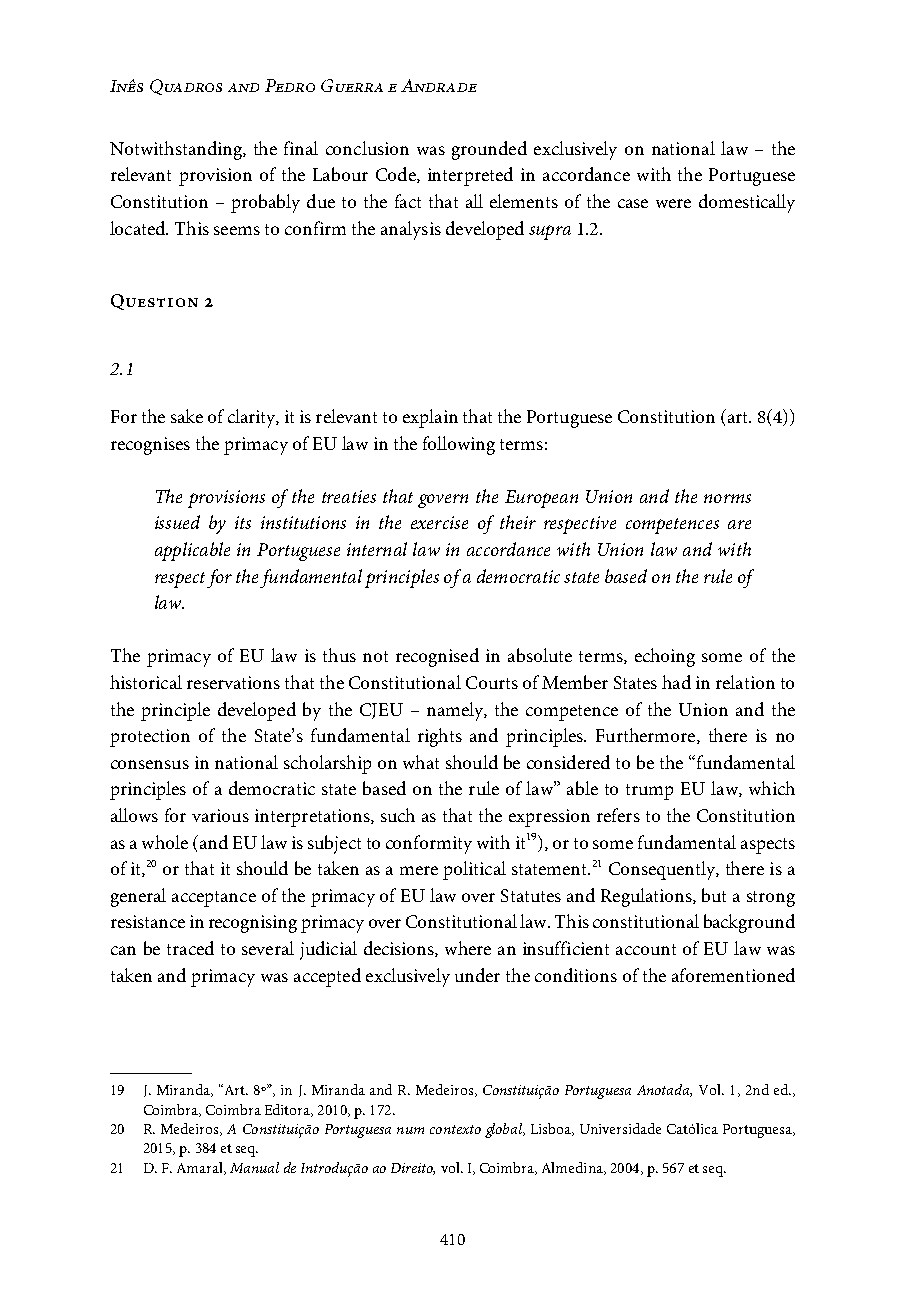 This screenshot has width=905, height=1316. I want to click on Lisboa, so click(552, 1129).
